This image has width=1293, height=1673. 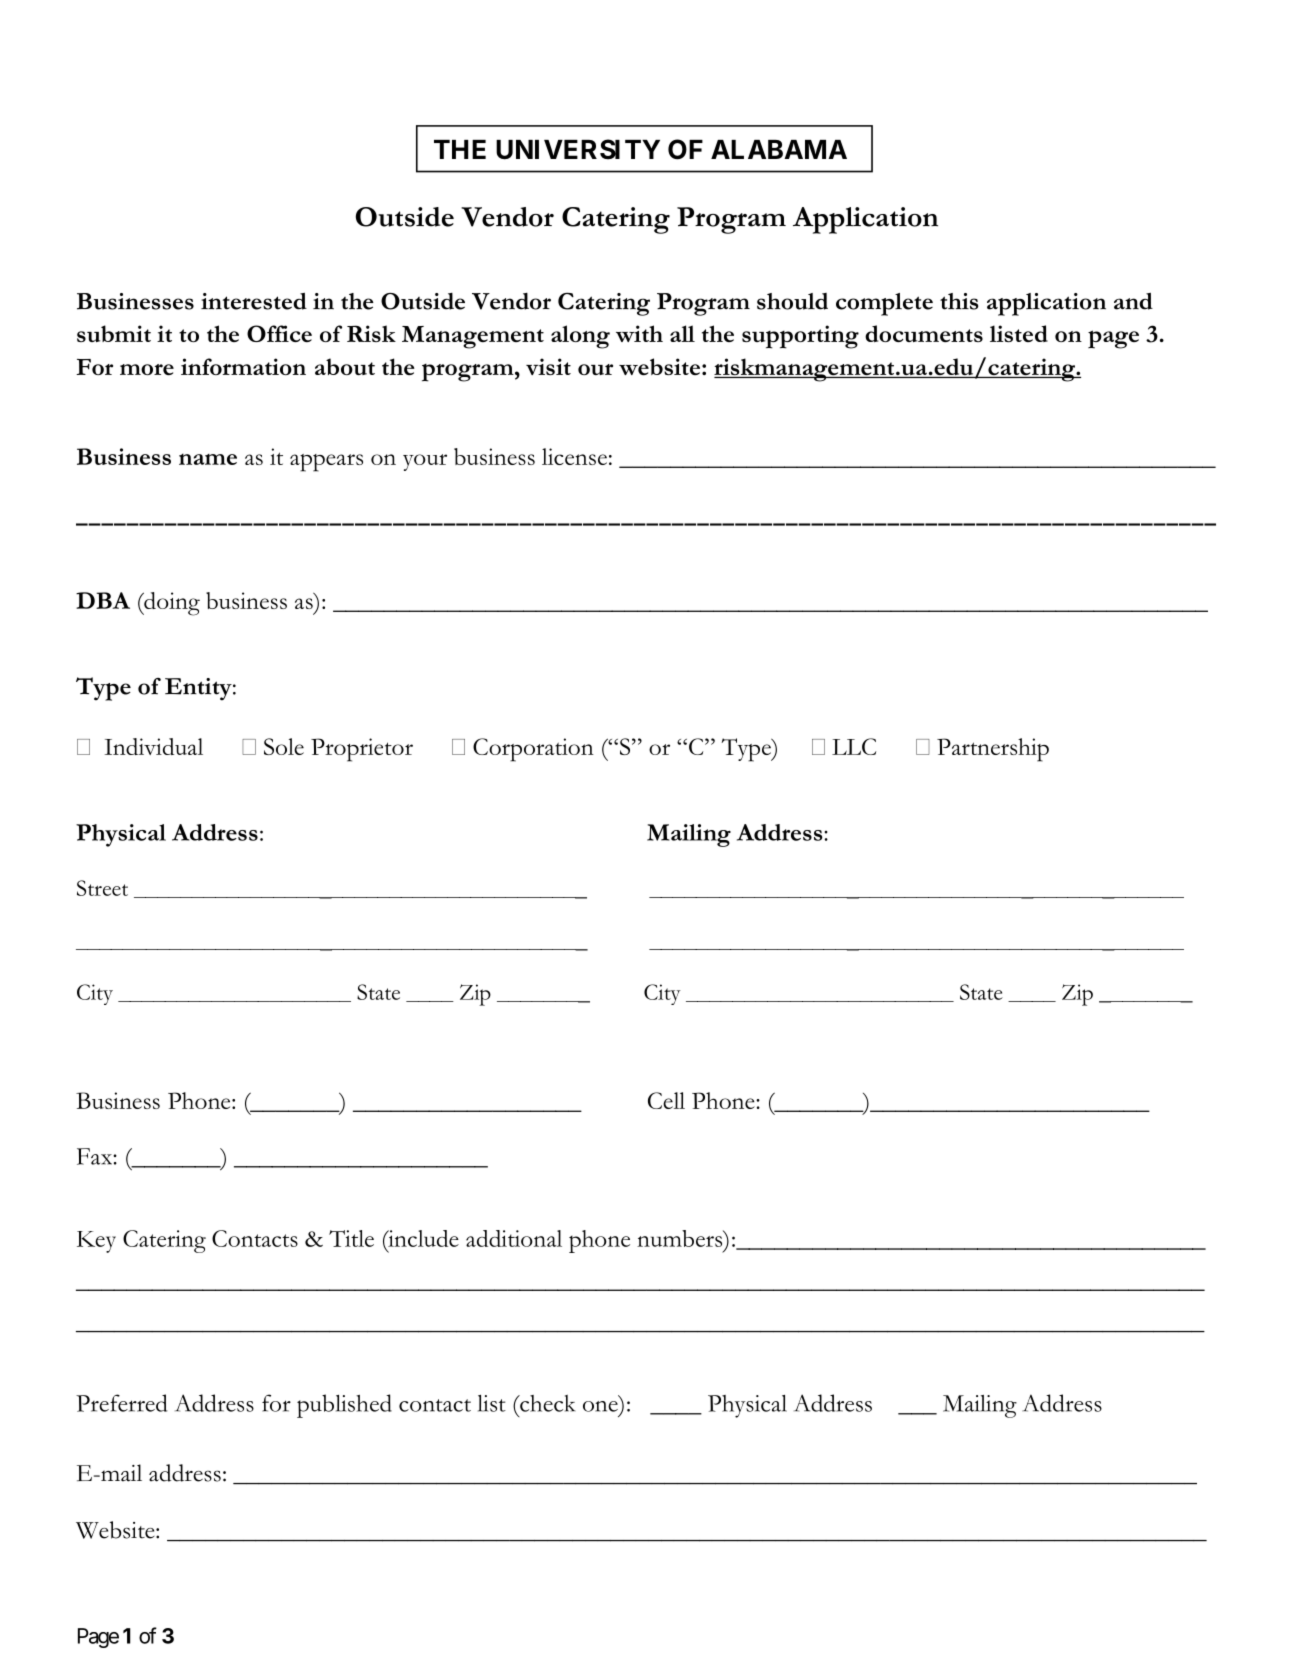 I want to click on Partnership, so click(x=993, y=750).
